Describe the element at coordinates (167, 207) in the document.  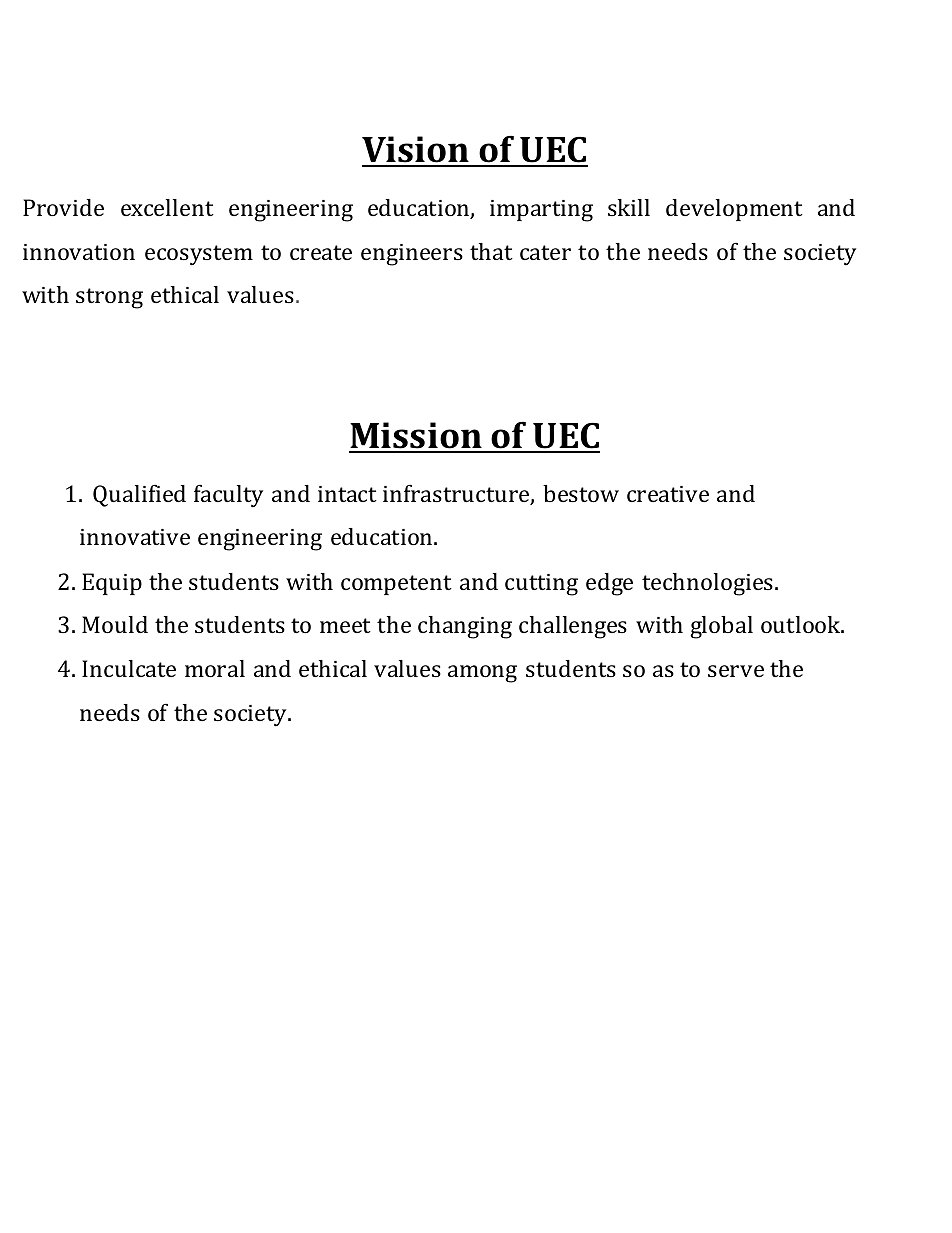
I see `excellent` at that location.
